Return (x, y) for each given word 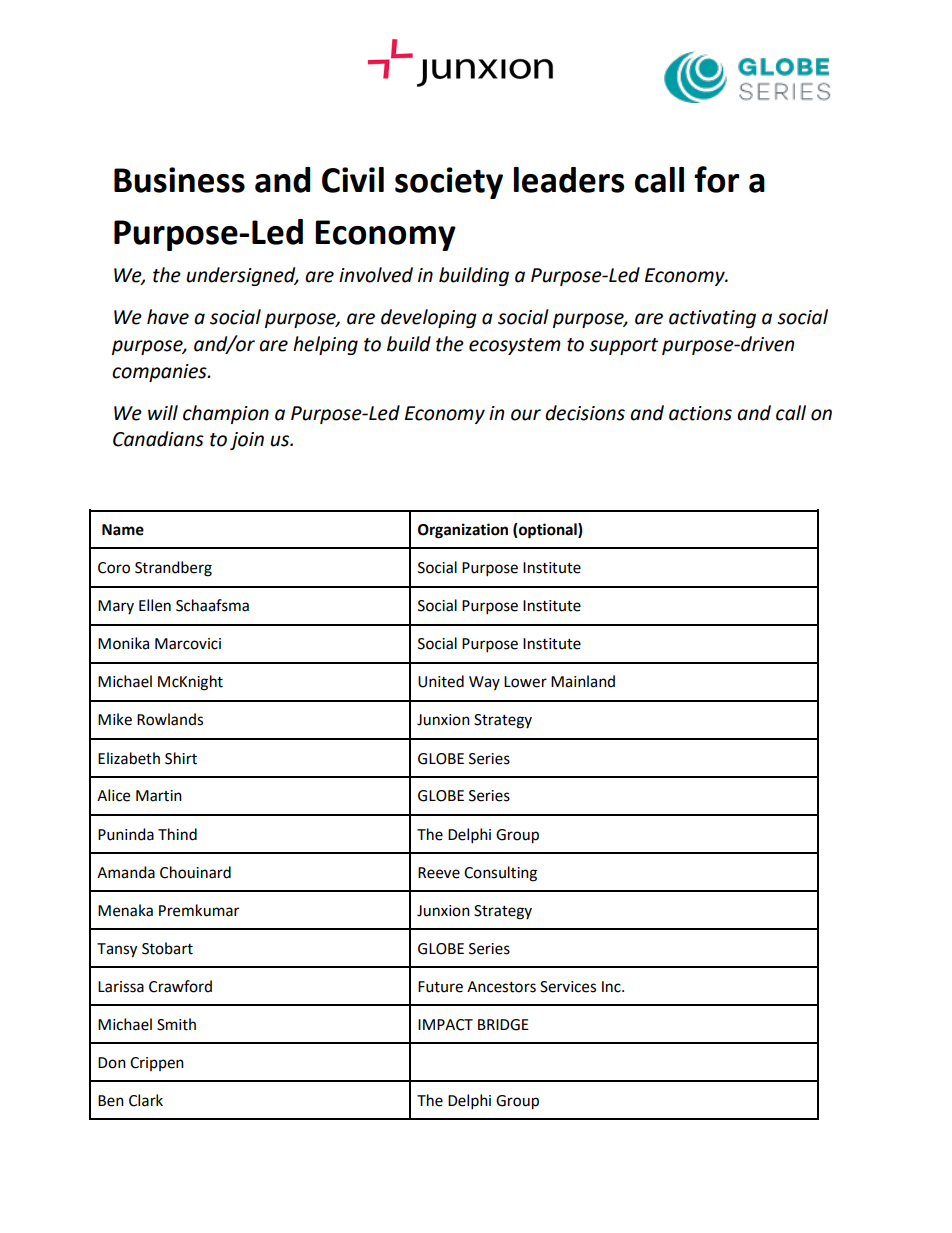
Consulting (500, 874)
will (163, 412)
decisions (585, 413)
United (441, 681)
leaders (569, 180)
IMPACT (445, 1025)
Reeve (439, 873)
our (526, 415)
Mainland (583, 681)
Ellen (155, 605)
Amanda (126, 872)
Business (179, 180)
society (449, 183)
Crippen (157, 1064)
